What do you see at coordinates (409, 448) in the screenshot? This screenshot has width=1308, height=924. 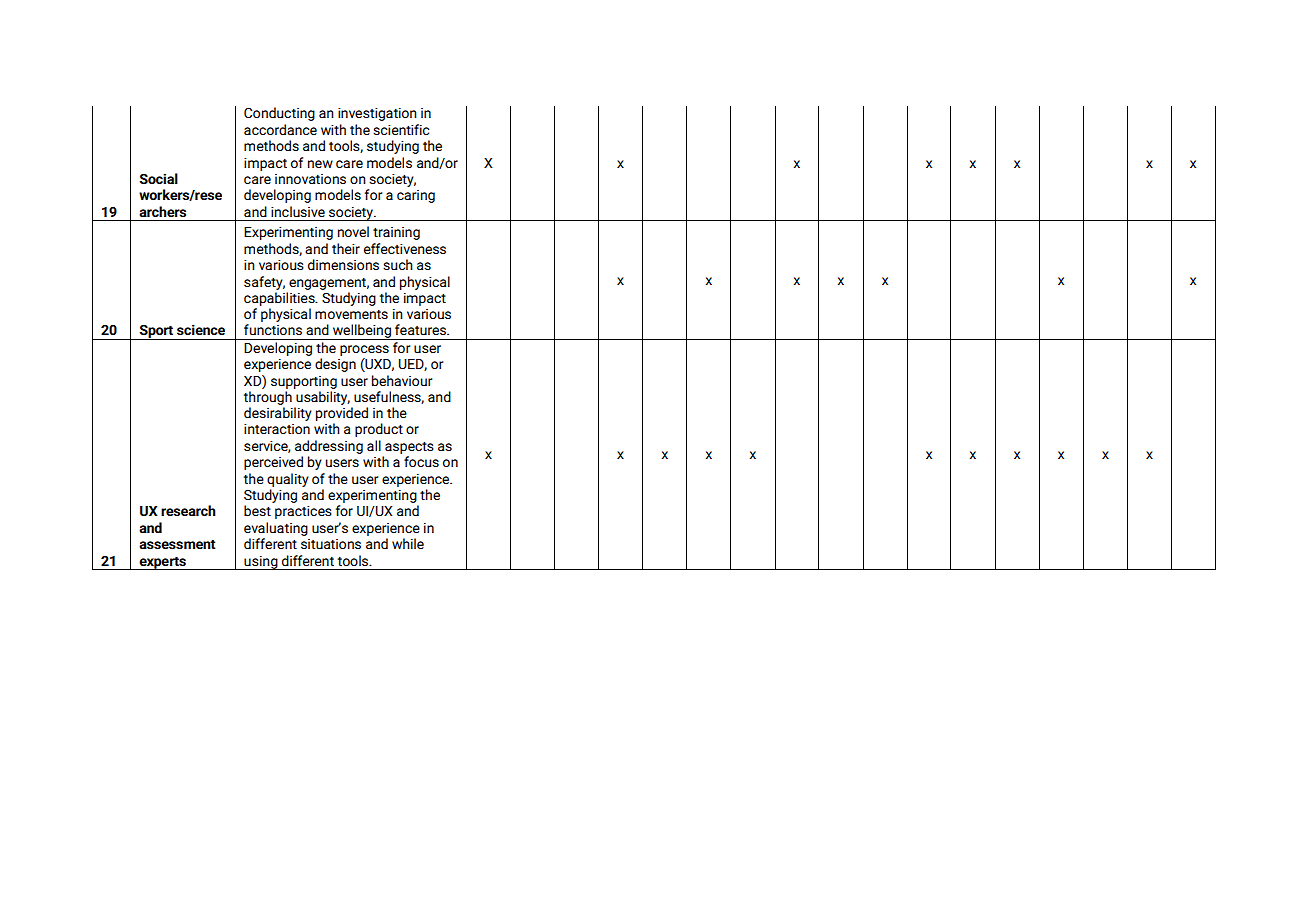 I see `aspects` at bounding box center [409, 448].
